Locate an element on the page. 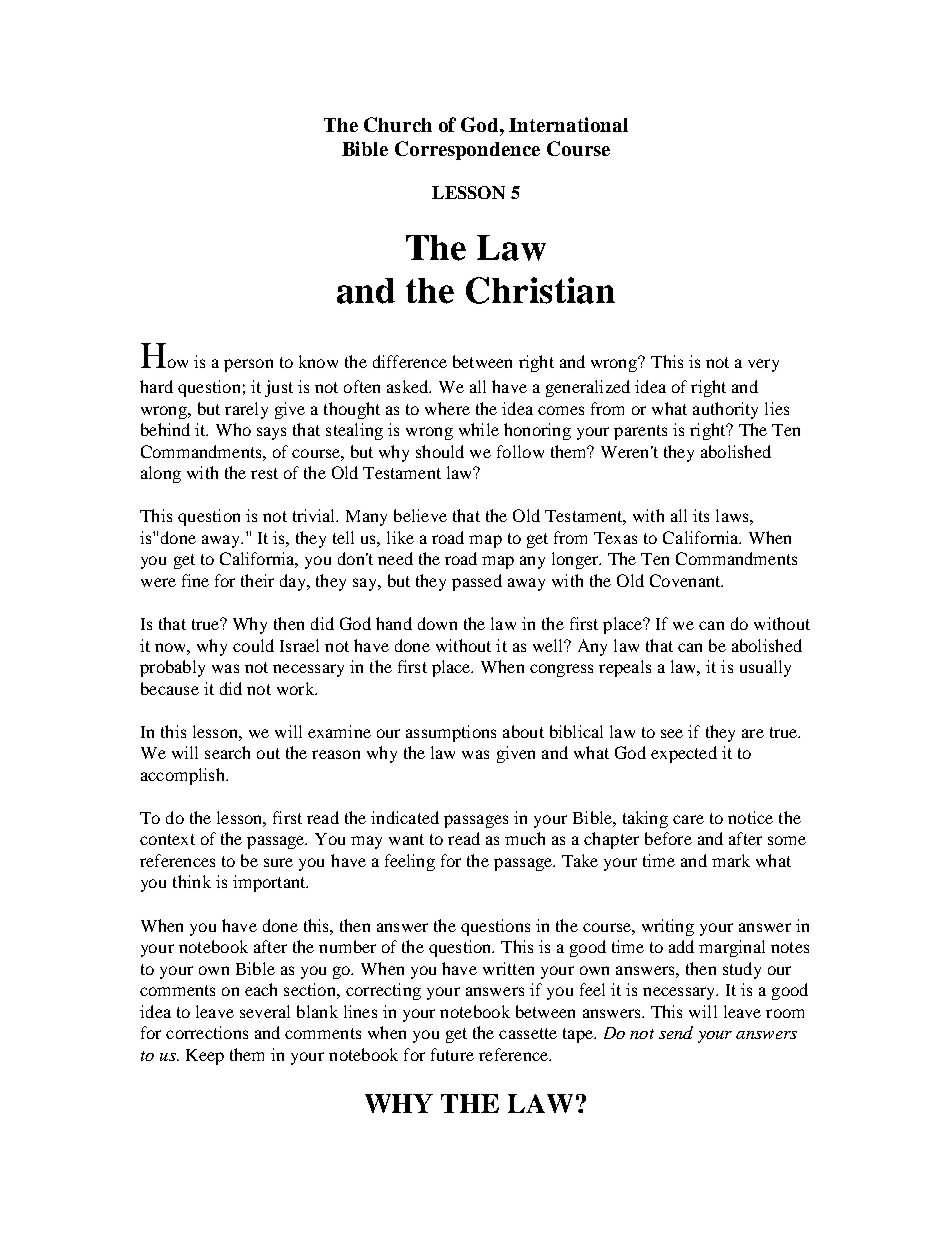 This image has width=952, height=1233. Correspondence is located at coordinates (467, 150).
